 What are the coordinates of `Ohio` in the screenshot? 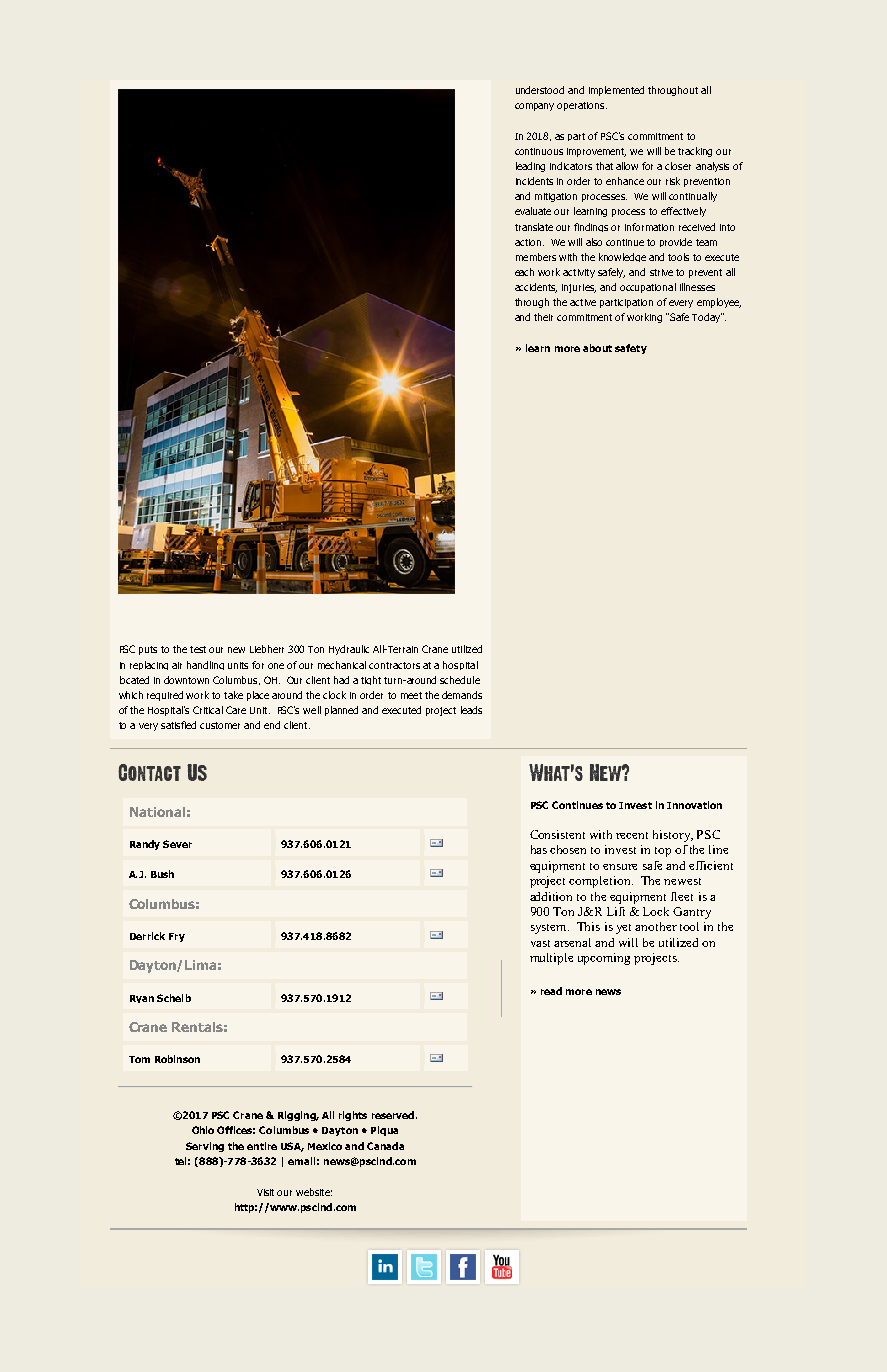 It's located at (203, 1130).
